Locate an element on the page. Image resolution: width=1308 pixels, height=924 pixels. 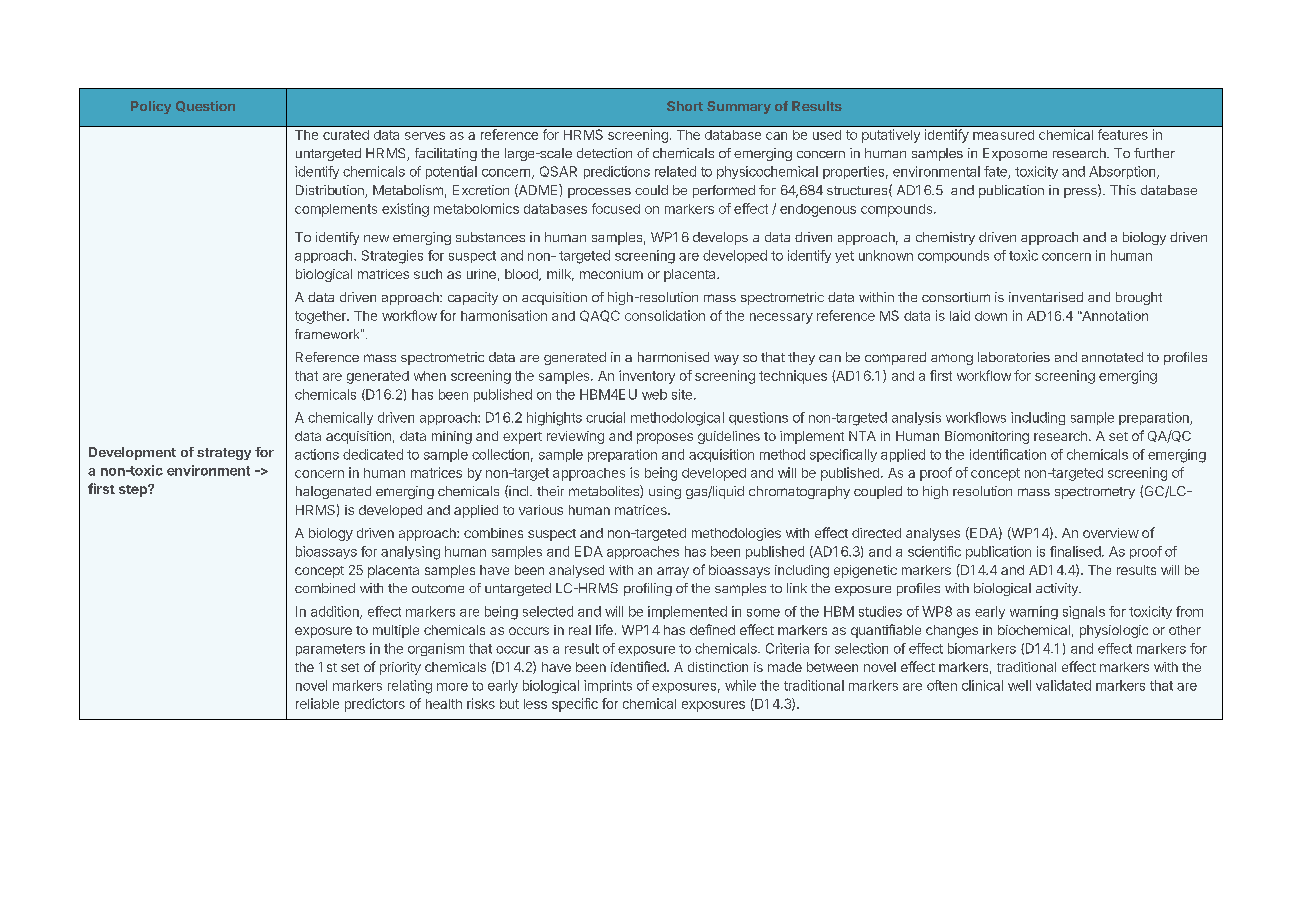
analysis is located at coordinates (916, 418).
